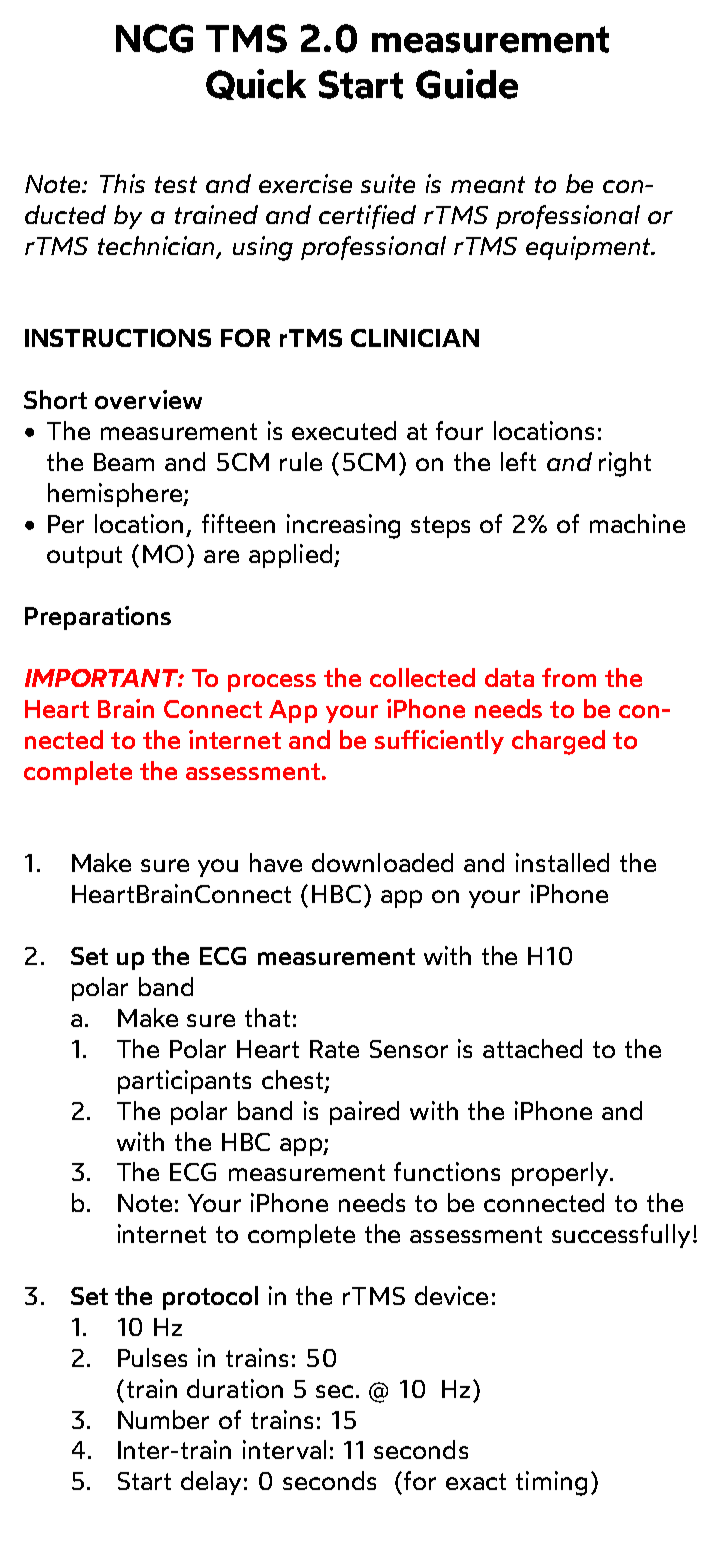 This document has width=724, height=1568. What do you see at coordinates (551, 1483) in the document?
I see `timing` at bounding box center [551, 1483].
